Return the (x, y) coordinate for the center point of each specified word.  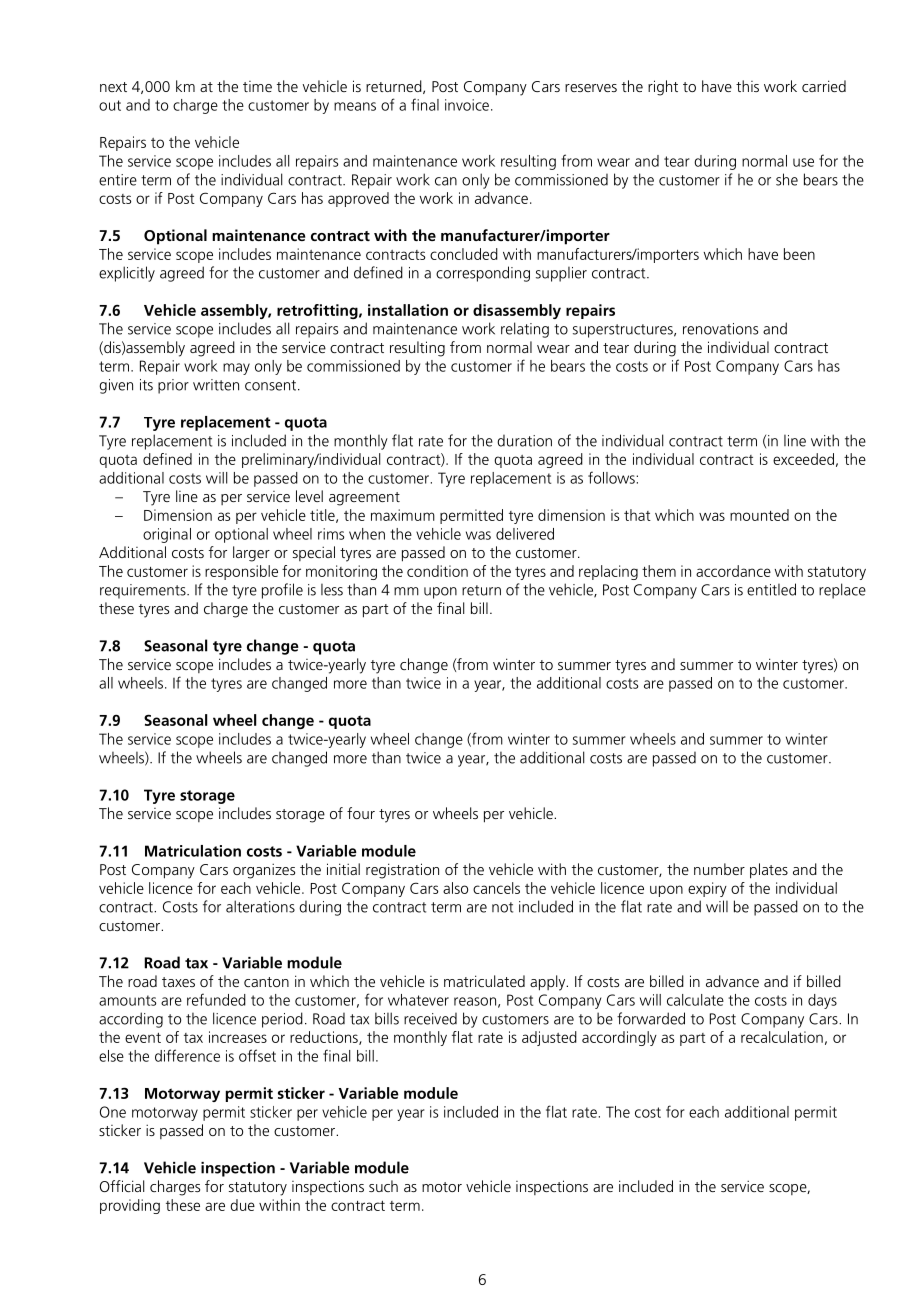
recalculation (782, 1037)
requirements (144, 591)
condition (437, 571)
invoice (467, 105)
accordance (733, 571)
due (242, 1205)
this (747, 86)
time (257, 86)
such (383, 1186)
